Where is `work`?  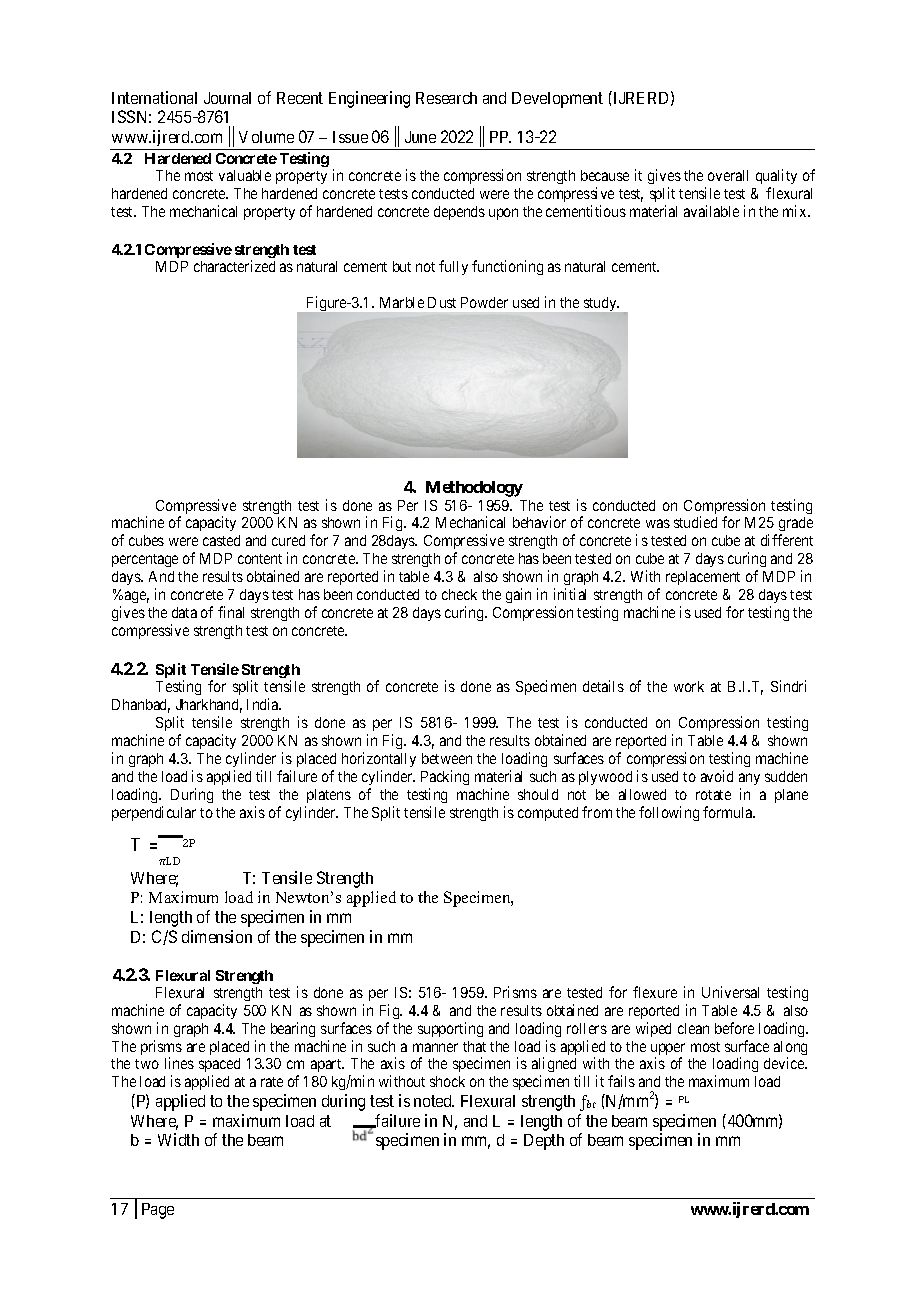
work is located at coordinates (689, 686).
